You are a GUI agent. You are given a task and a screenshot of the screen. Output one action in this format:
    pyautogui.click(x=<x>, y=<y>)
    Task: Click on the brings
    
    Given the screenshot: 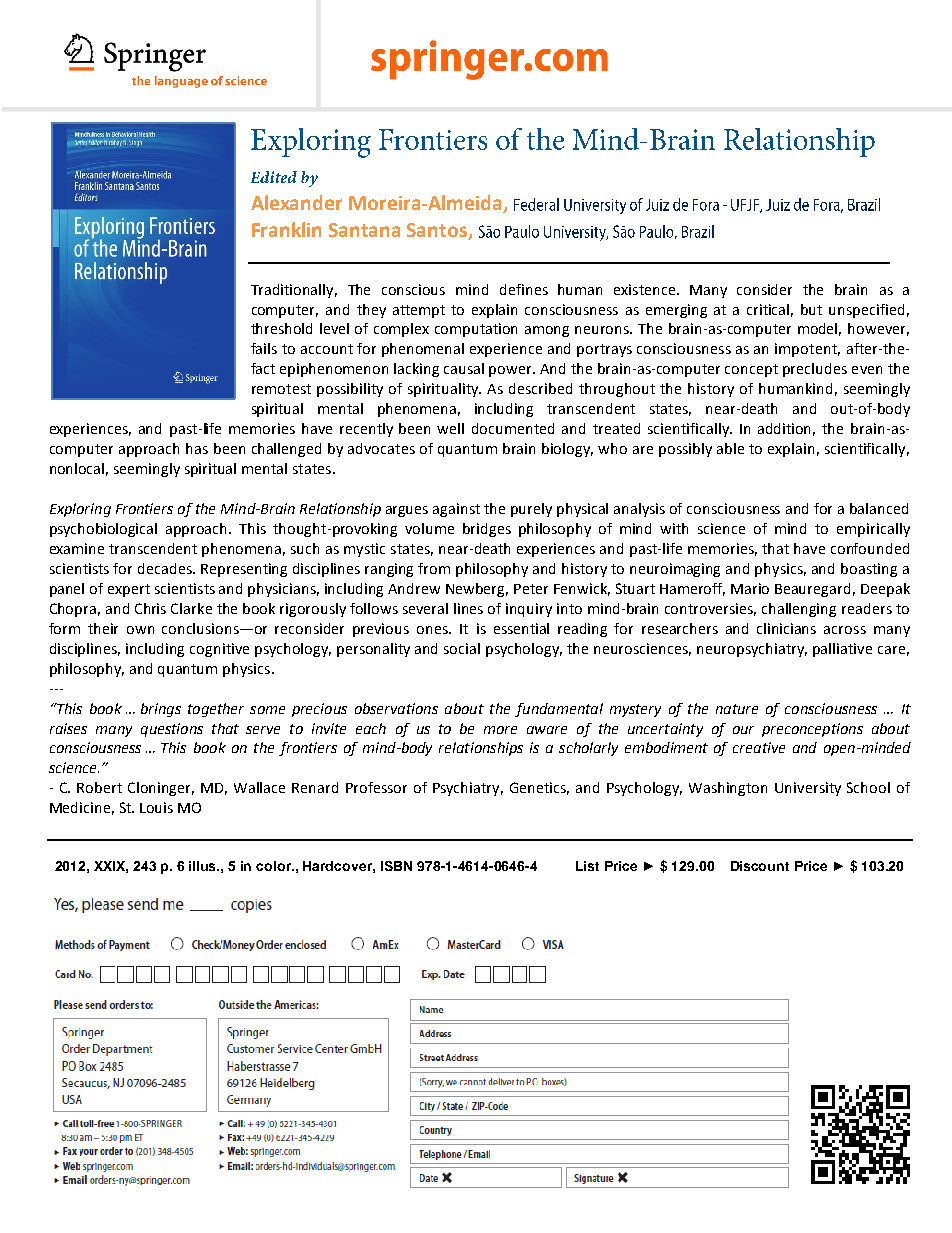 What is the action you would take?
    pyautogui.click(x=161, y=710)
